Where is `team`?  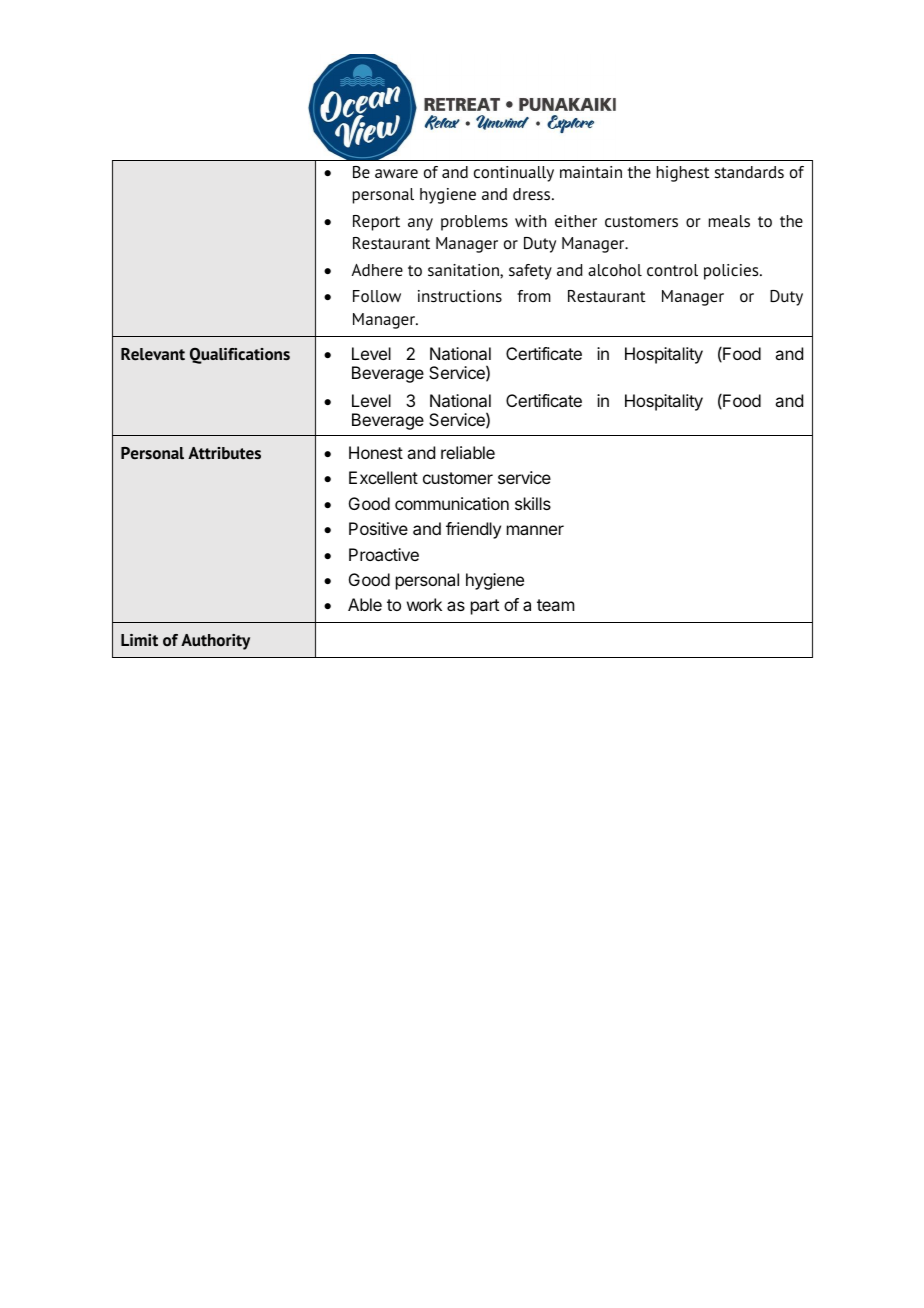 team is located at coordinates (555, 605).
